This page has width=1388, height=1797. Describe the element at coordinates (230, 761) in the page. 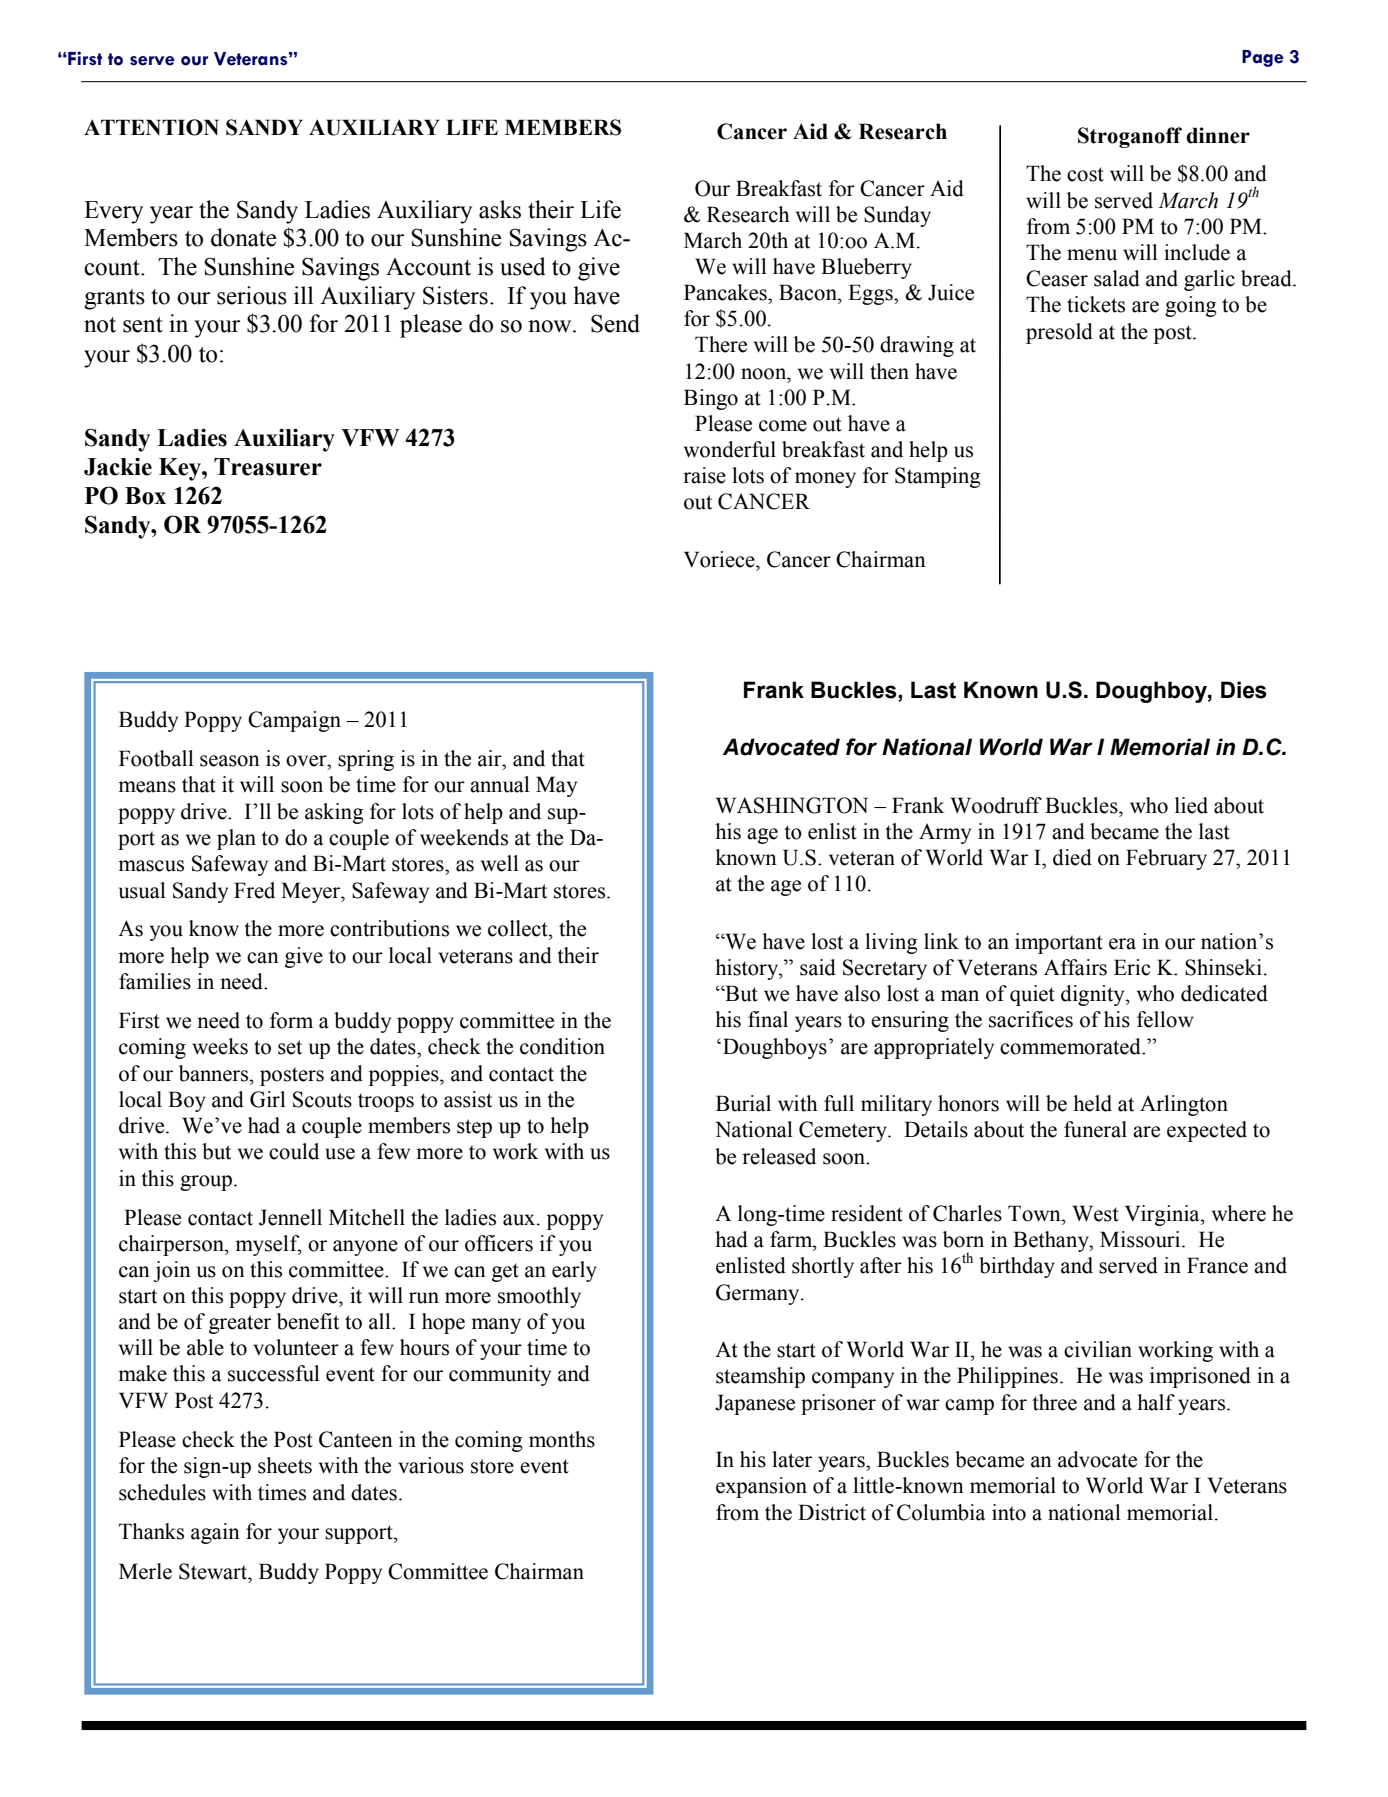

I see `season` at that location.
